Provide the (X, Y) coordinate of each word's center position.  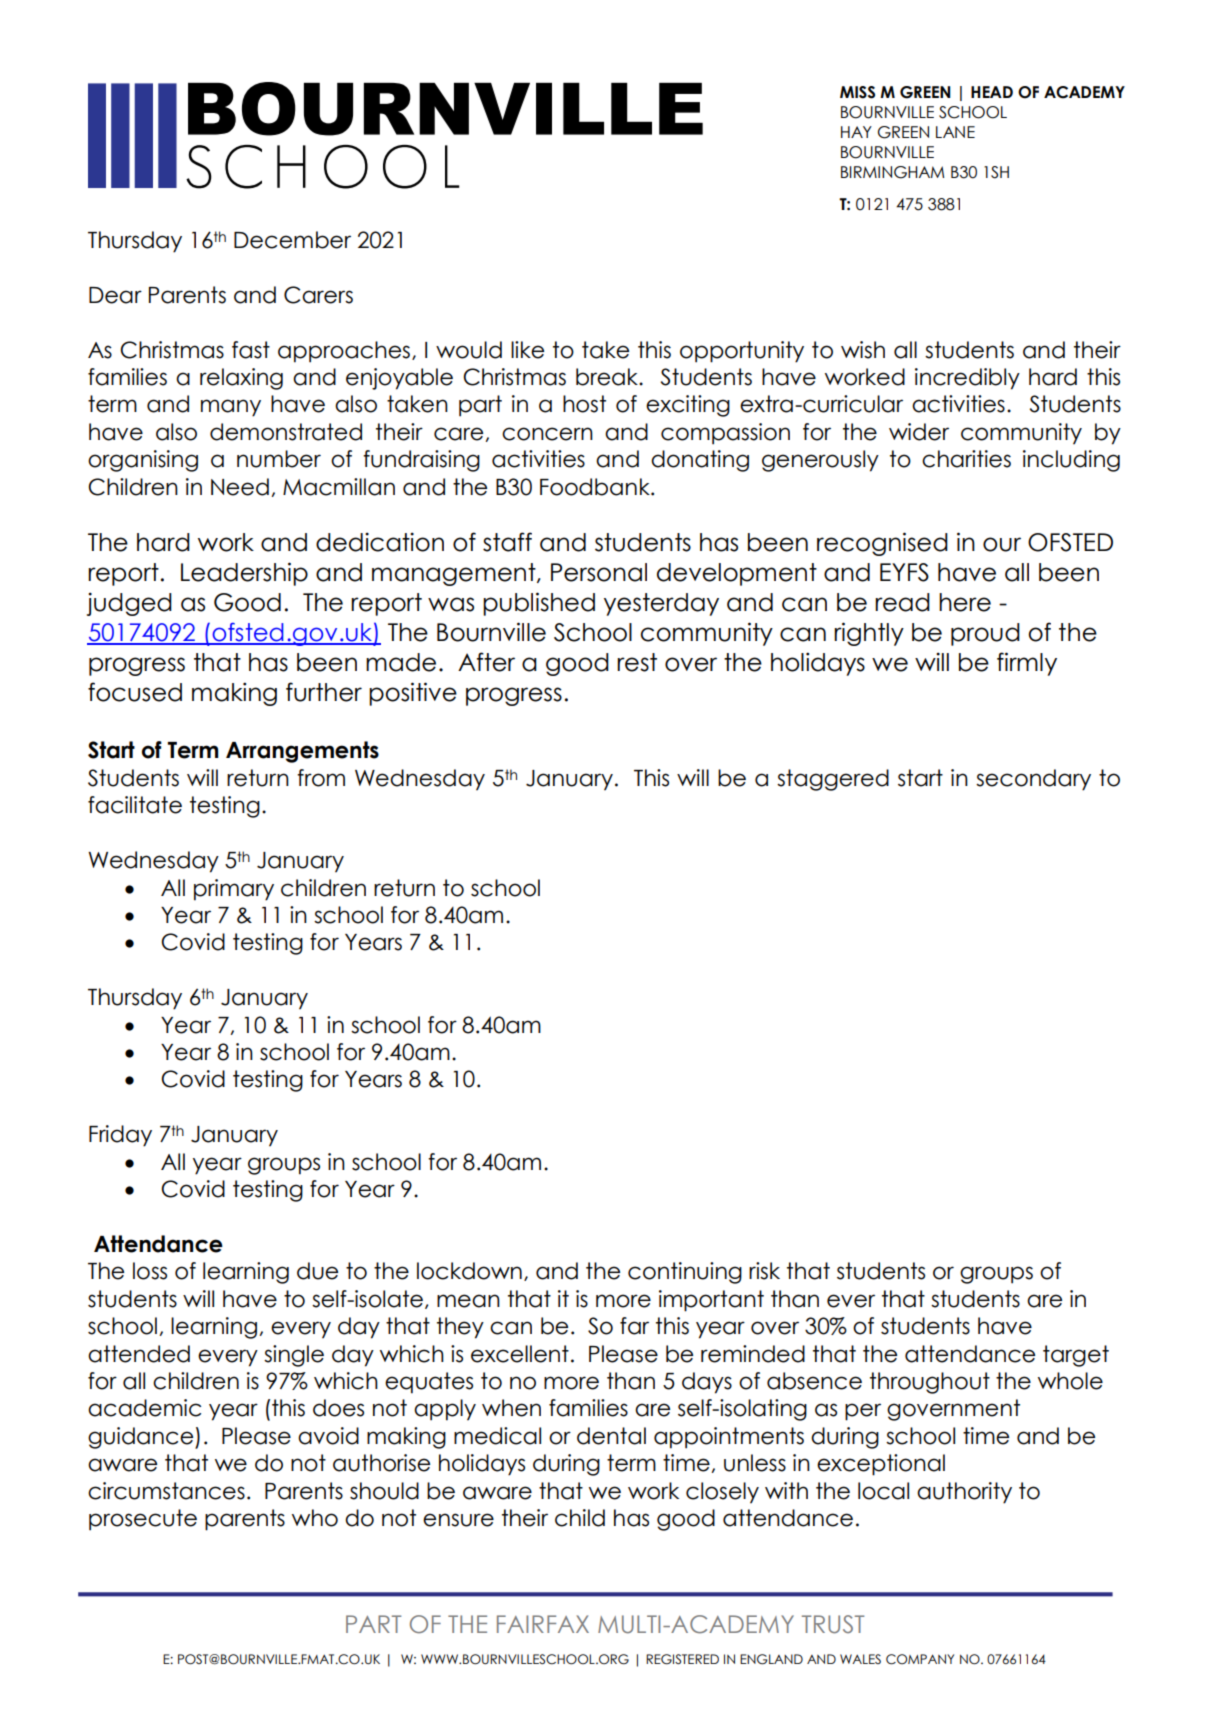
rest (637, 662)
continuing (685, 1273)
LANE (955, 132)
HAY (856, 132)
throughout (930, 1383)
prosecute (143, 1520)
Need (240, 487)
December (292, 240)
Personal (599, 572)
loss (150, 1271)
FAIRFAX (543, 1624)
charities (966, 459)
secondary (1033, 780)
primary (234, 890)
